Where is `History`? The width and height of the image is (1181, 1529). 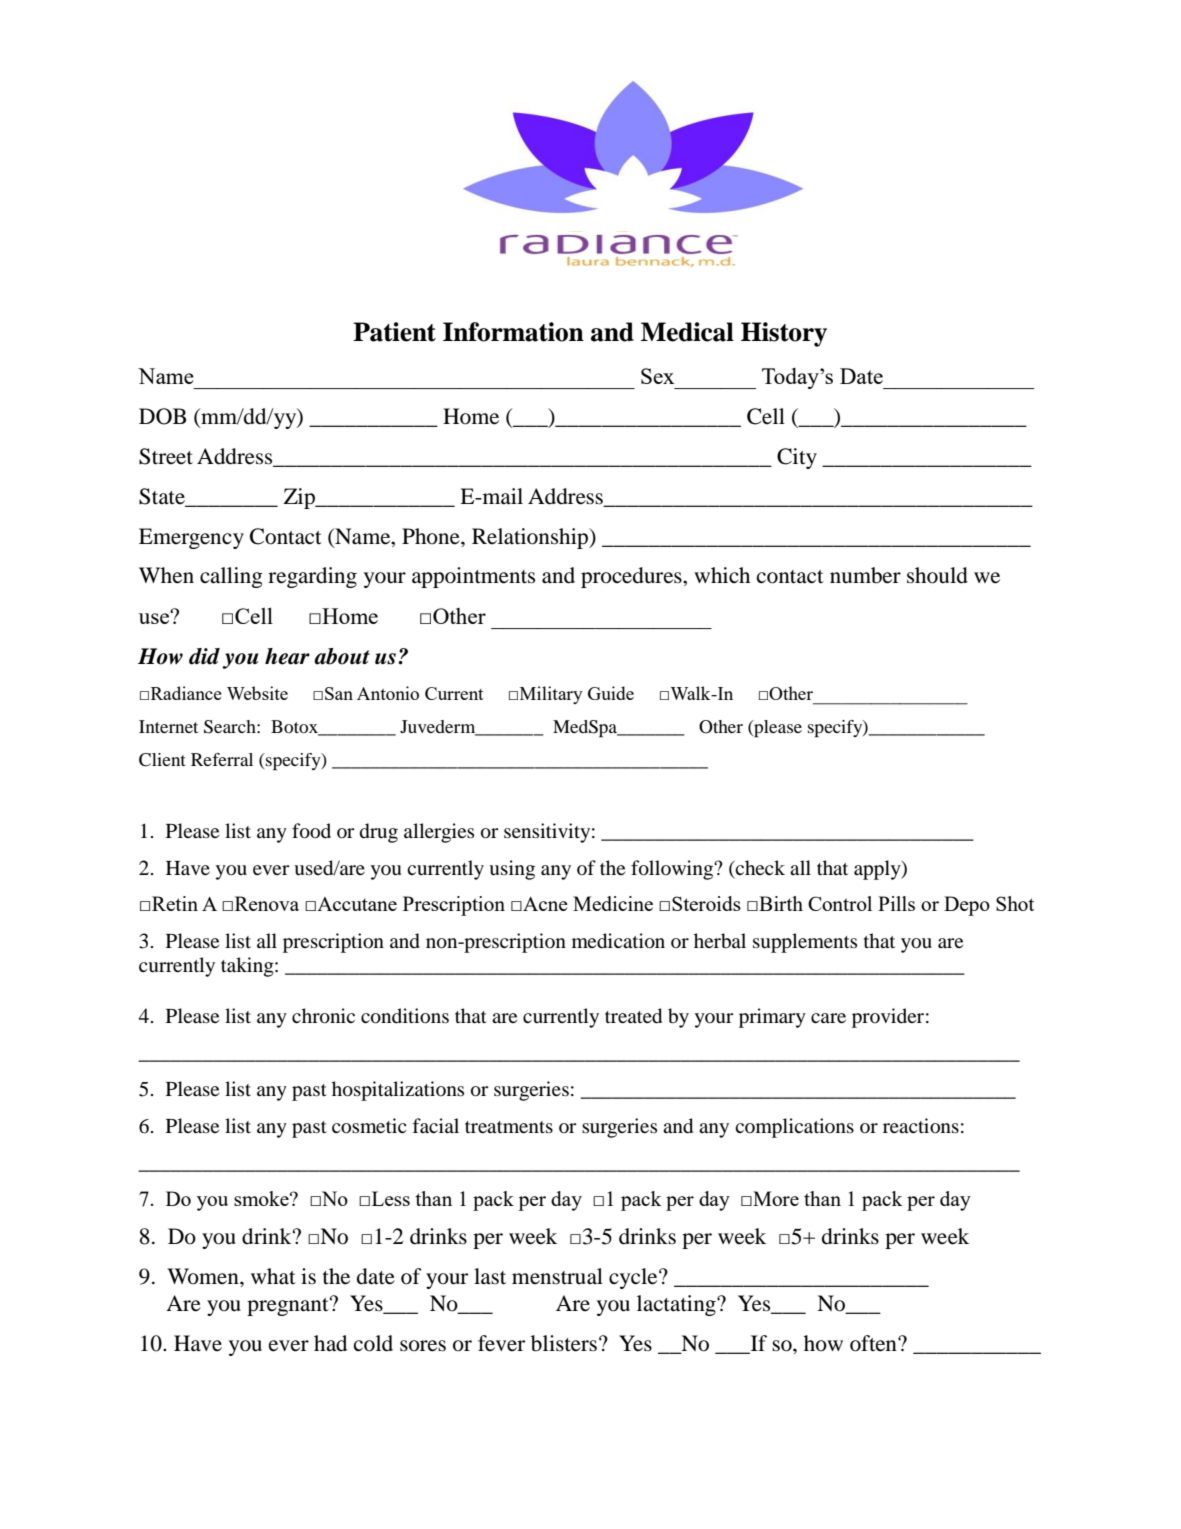
History is located at coordinates (784, 334).
